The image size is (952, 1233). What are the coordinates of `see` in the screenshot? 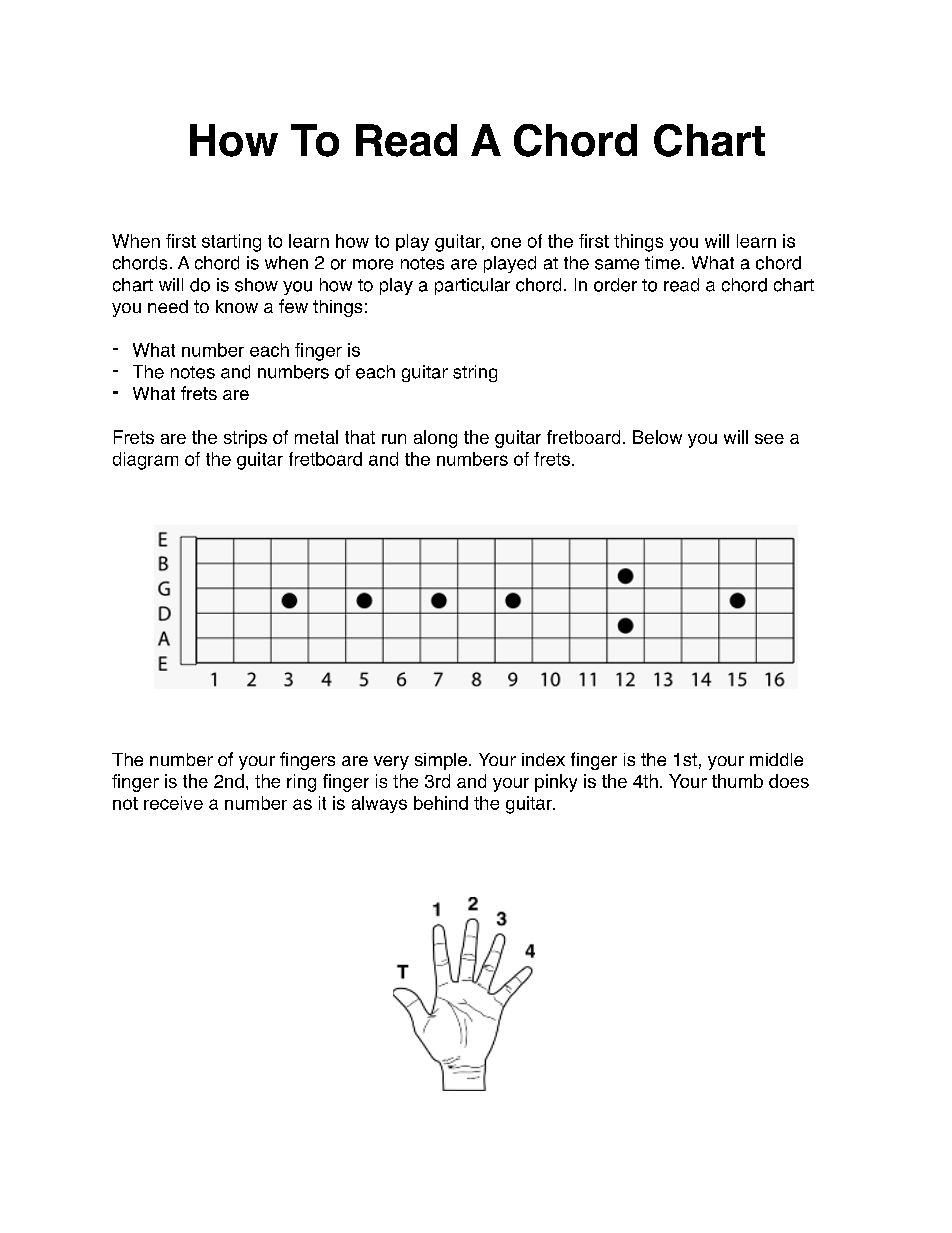 It's located at (769, 439).
